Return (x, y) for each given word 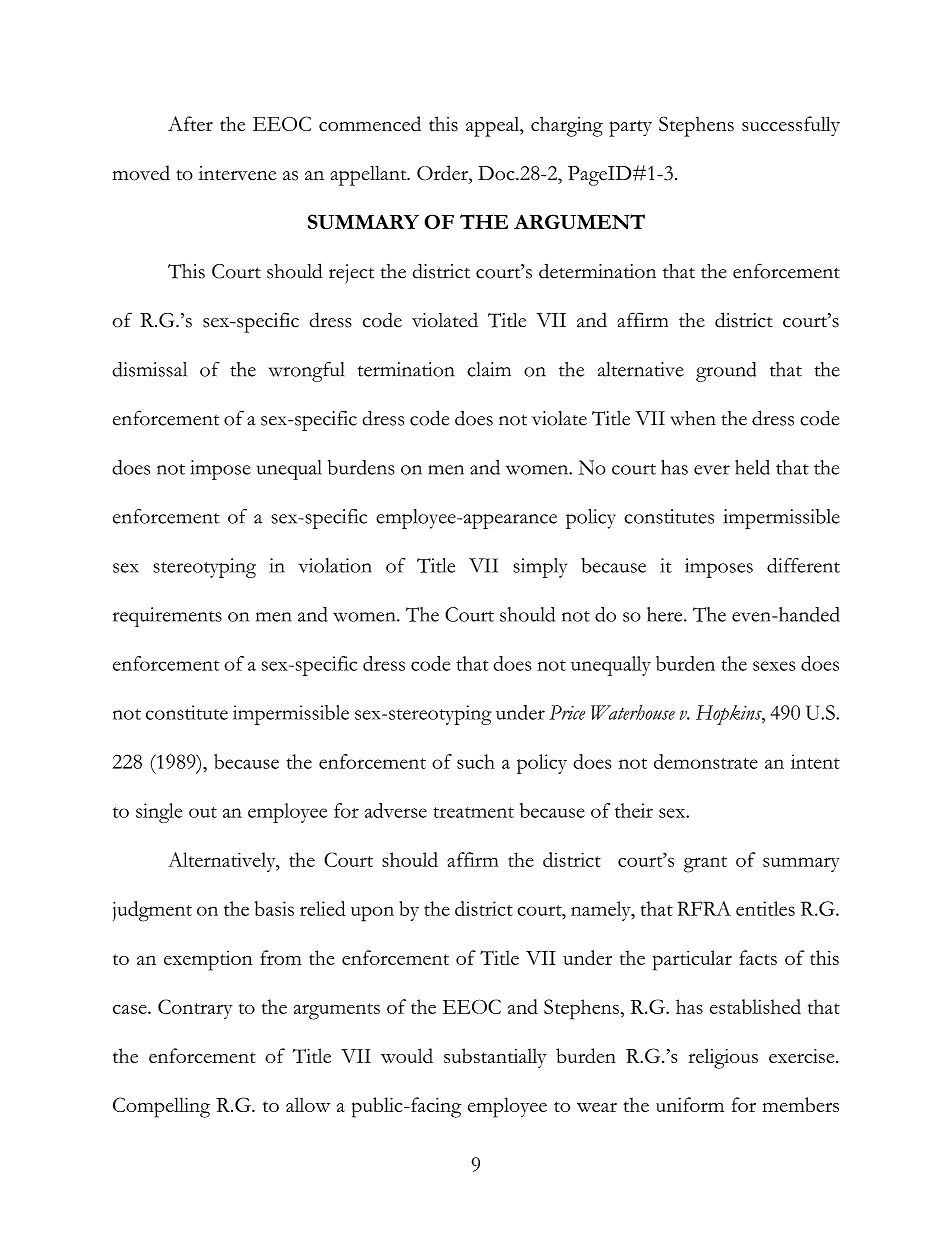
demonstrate (706, 761)
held (752, 467)
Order (443, 173)
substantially (495, 1058)
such (476, 761)
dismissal (149, 369)
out (203, 812)
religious (723, 1058)
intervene (237, 173)
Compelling (161, 1107)
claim (489, 369)
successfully (791, 126)
